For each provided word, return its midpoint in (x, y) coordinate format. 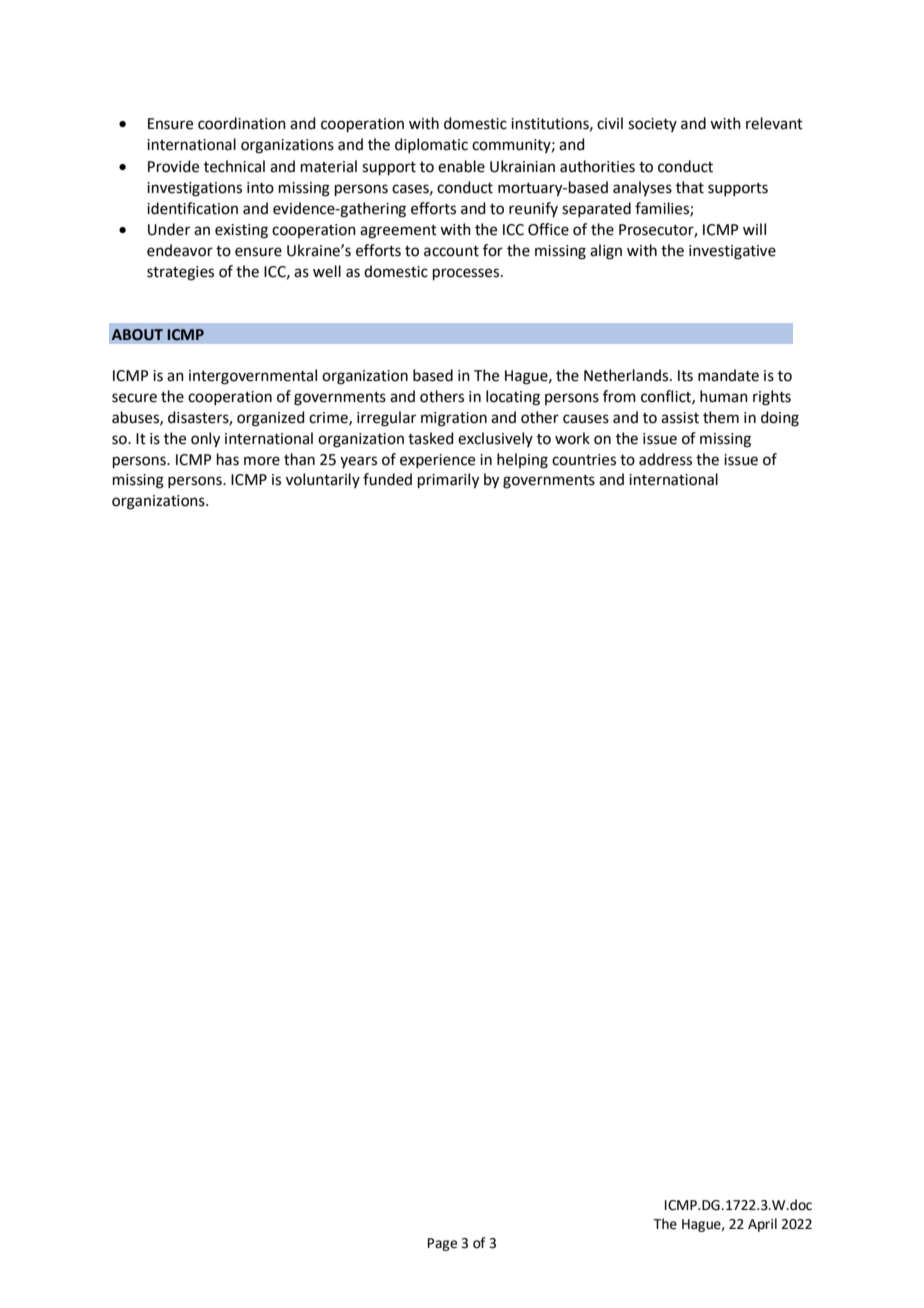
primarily (448, 481)
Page (442, 1244)
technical (234, 166)
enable (461, 166)
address (665, 459)
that (690, 187)
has (228, 459)
